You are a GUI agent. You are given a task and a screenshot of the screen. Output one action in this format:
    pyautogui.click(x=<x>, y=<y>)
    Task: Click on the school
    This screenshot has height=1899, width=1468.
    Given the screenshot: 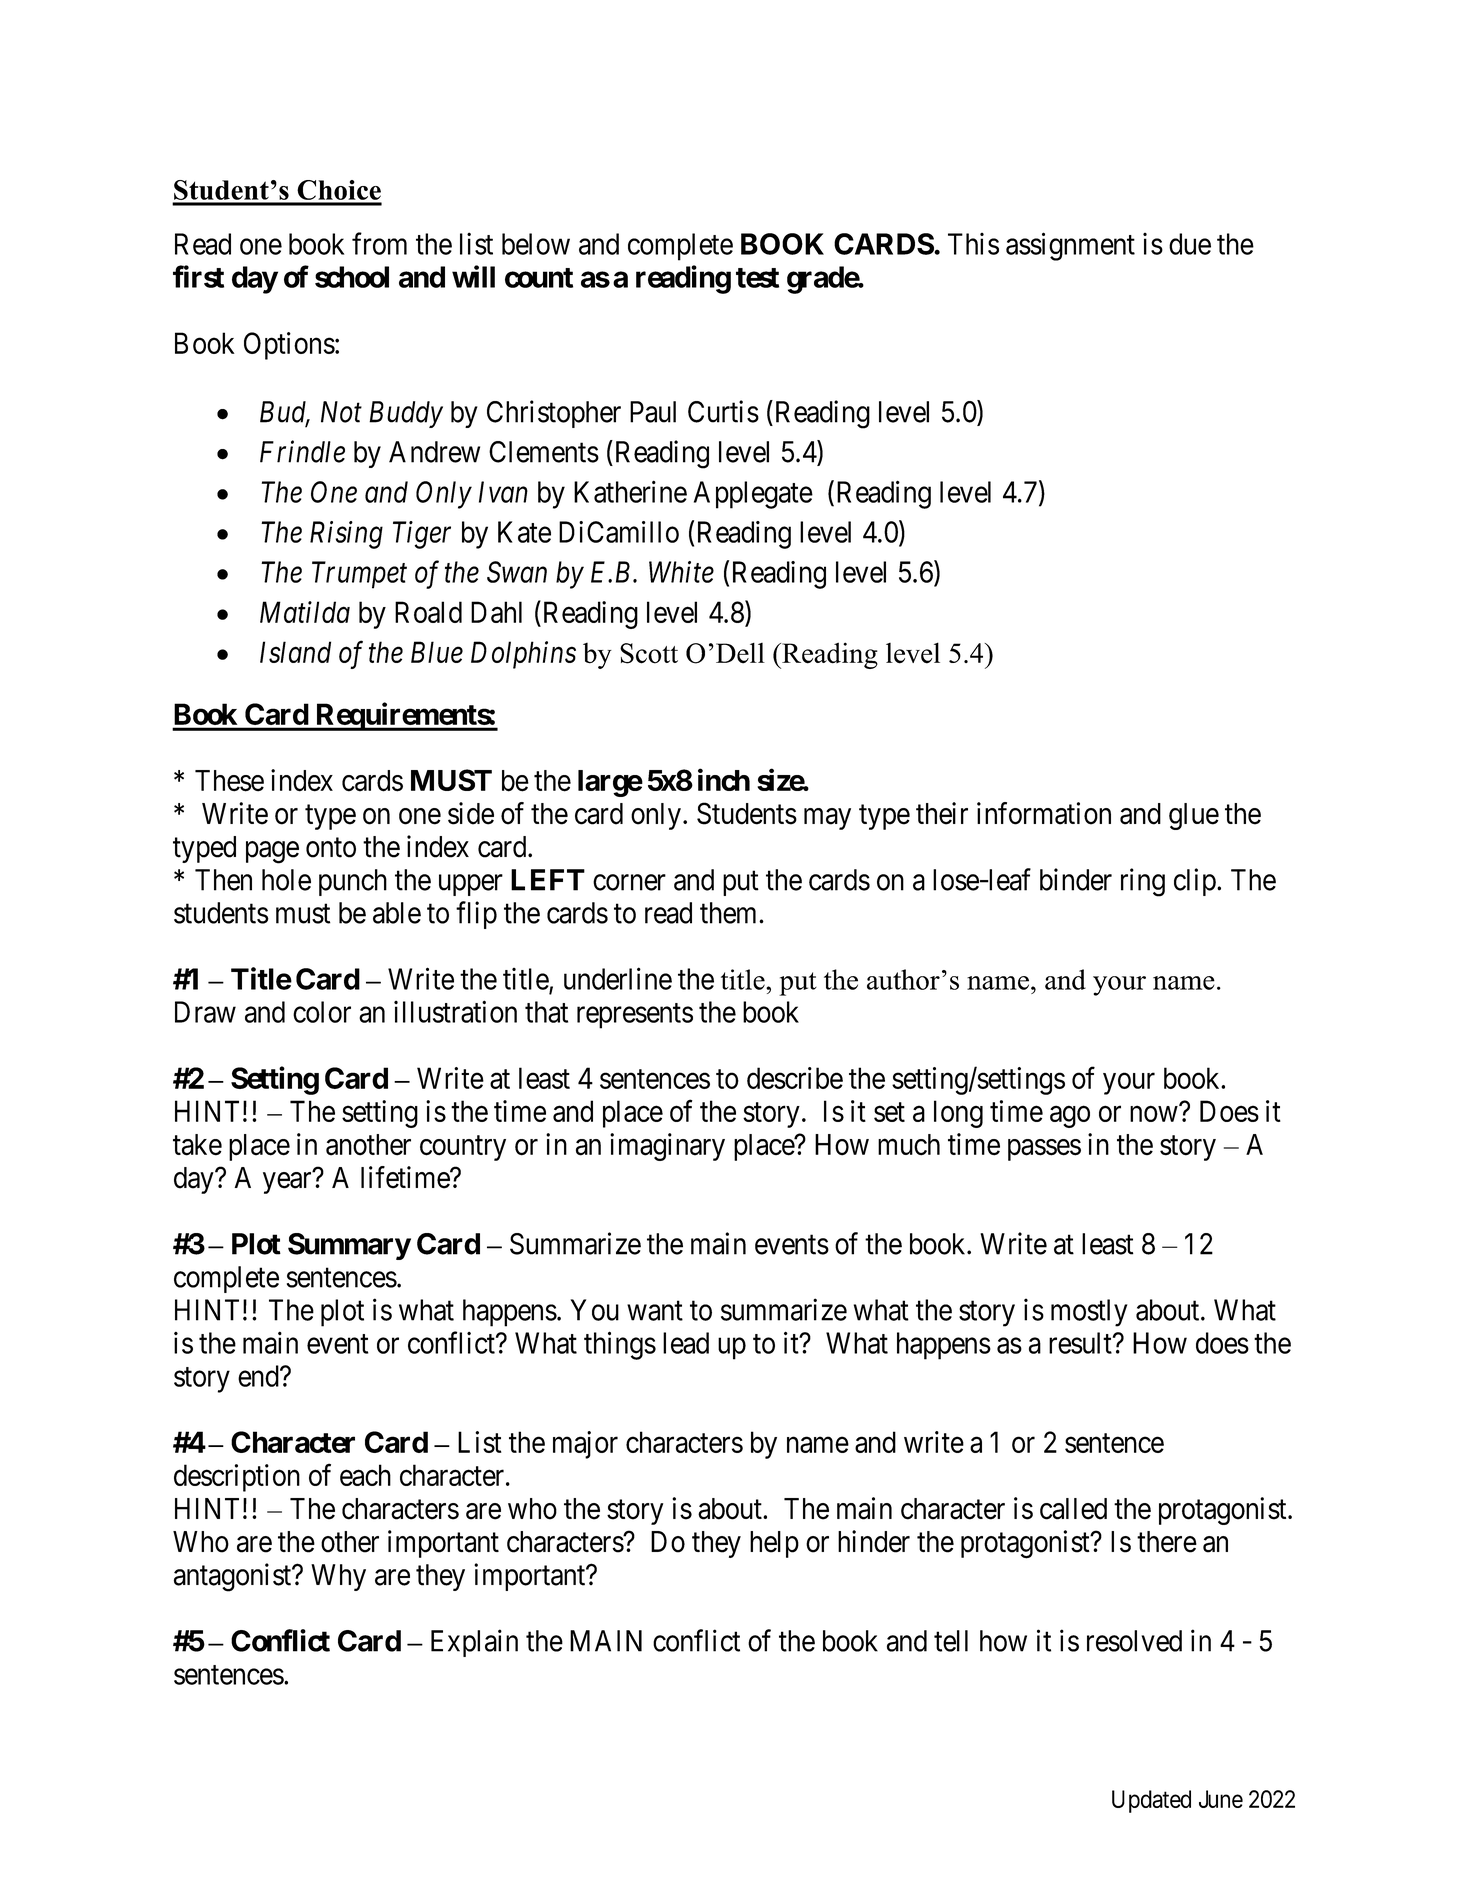 What is the action you would take?
    pyautogui.click(x=352, y=277)
